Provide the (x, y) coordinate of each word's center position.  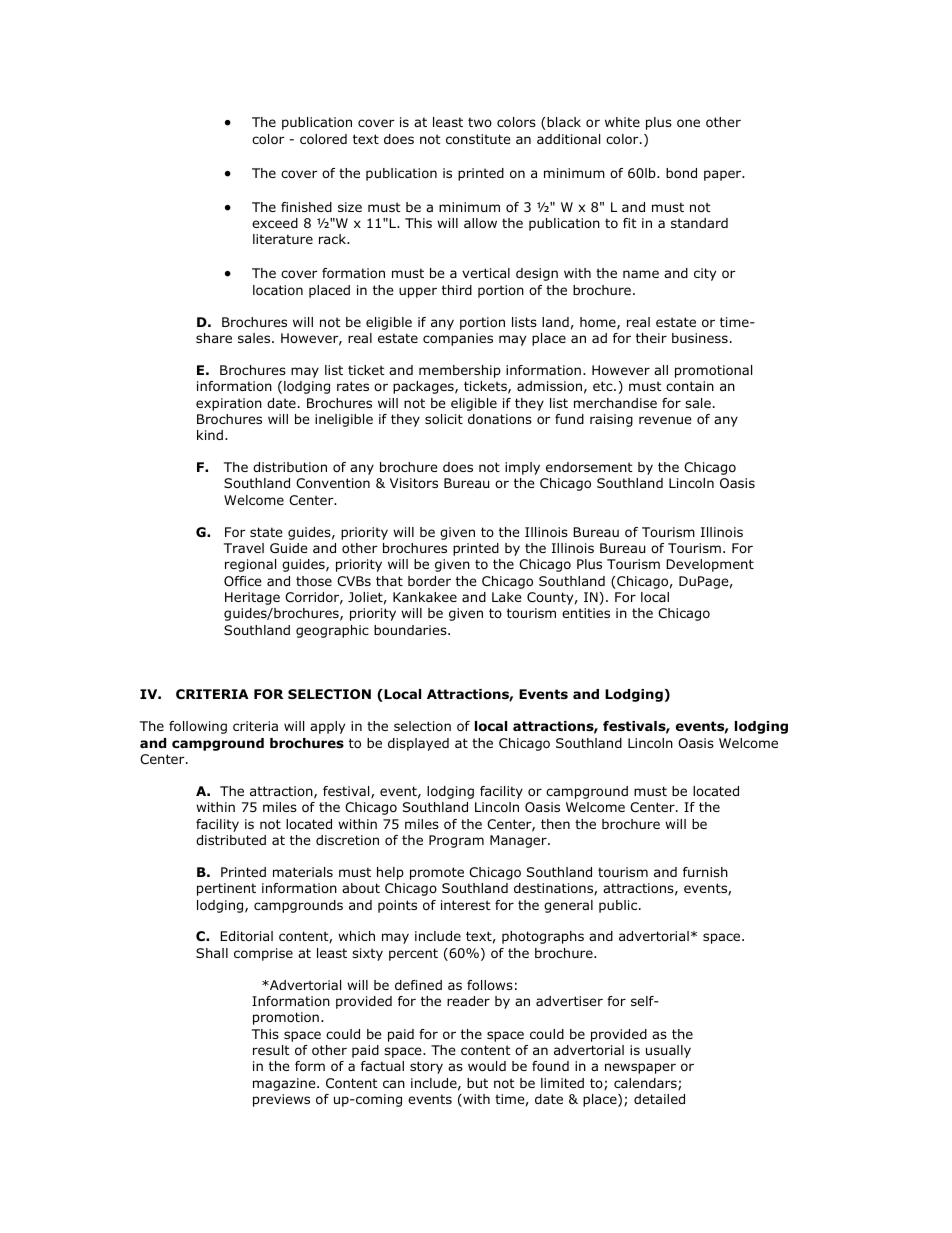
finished (306, 207)
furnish (705, 872)
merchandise (615, 403)
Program (456, 841)
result (271, 1050)
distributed (231, 840)
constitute (478, 139)
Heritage (252, 598)
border (429, 581)
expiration (229, 404)
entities (586, 613)
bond (681, 173)
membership (460, 371)
